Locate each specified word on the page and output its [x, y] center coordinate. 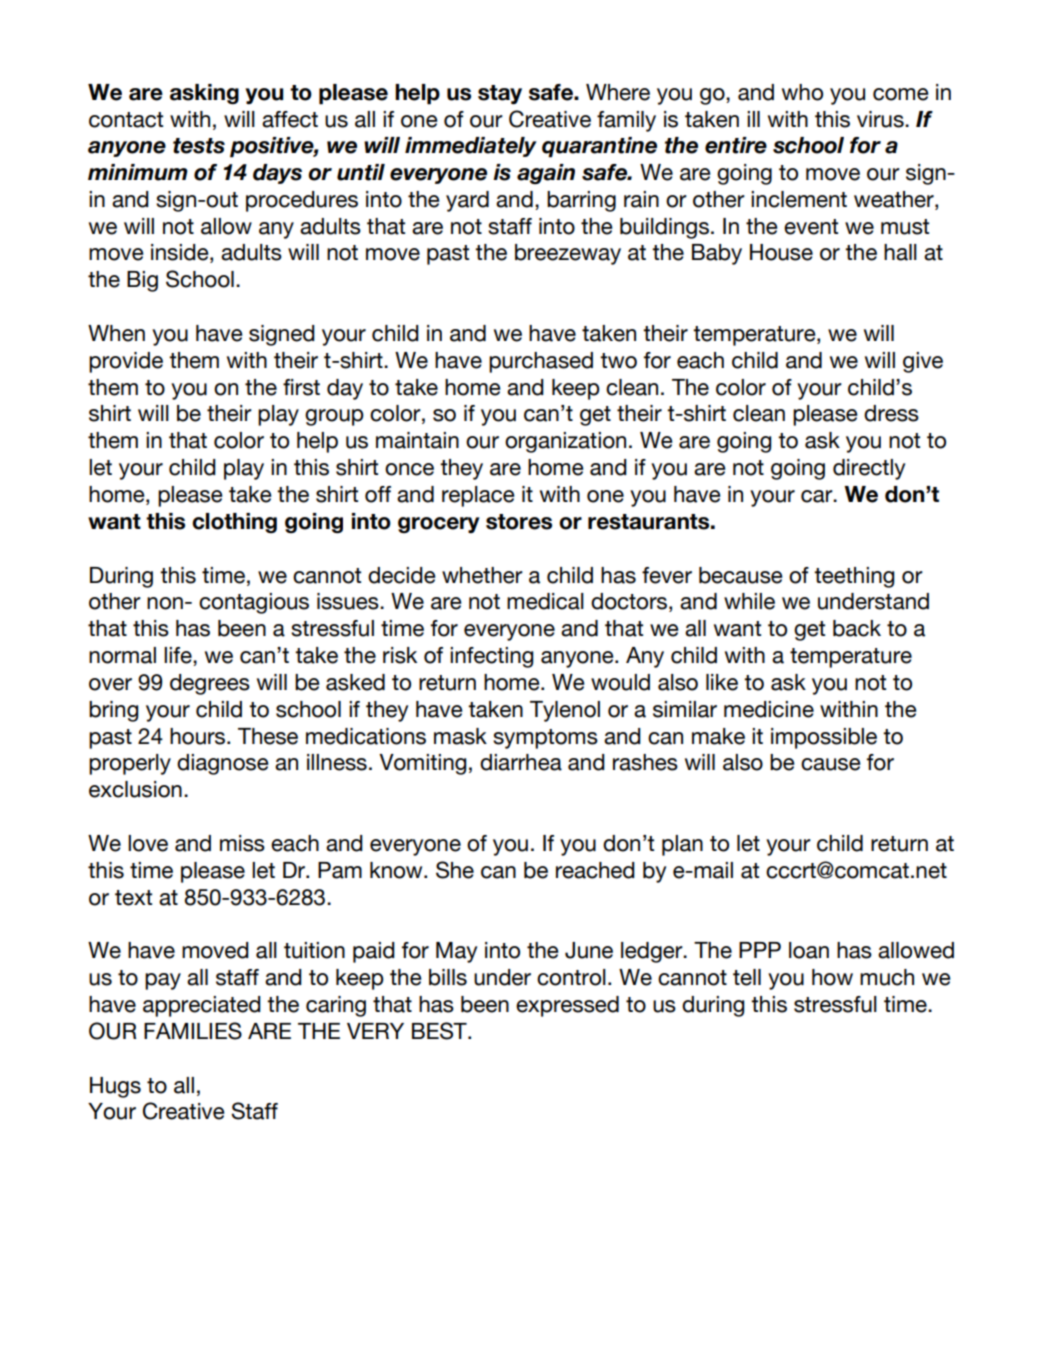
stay [500, 95]
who [802, 92]
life [179, 656]
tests [199, 146]
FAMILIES [193, 1031]
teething [854, 577]
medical [545, 601]
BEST [440, 1031]
